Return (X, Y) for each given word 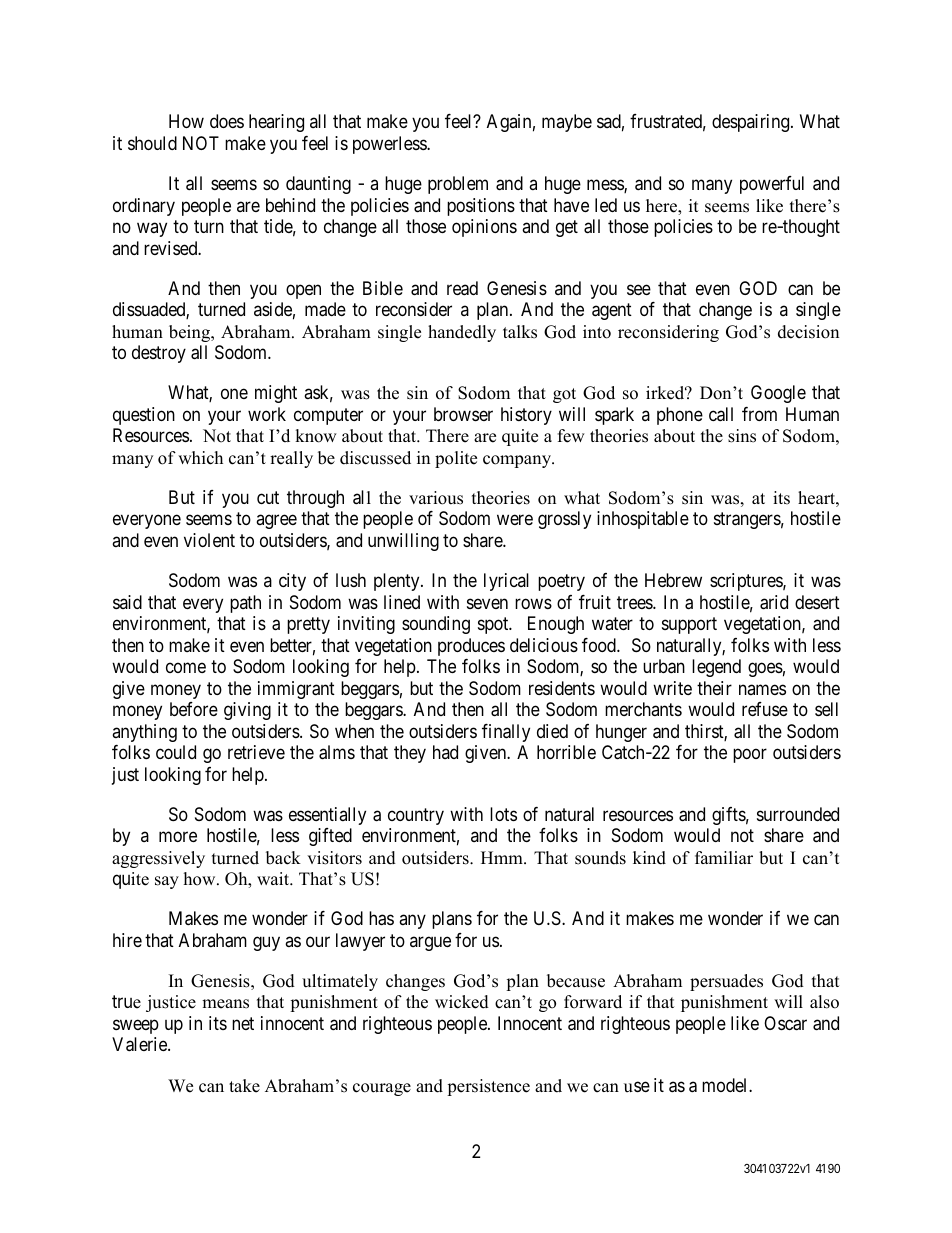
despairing (752, 123)
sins (742, 436)
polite (456, 459)
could (176, 752)
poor (750, 755)
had (445, 752)
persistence (488, 1087)
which (200, 458)
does (227, 121)
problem (458, 185)
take (244, 1086)
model (726, 1085)
